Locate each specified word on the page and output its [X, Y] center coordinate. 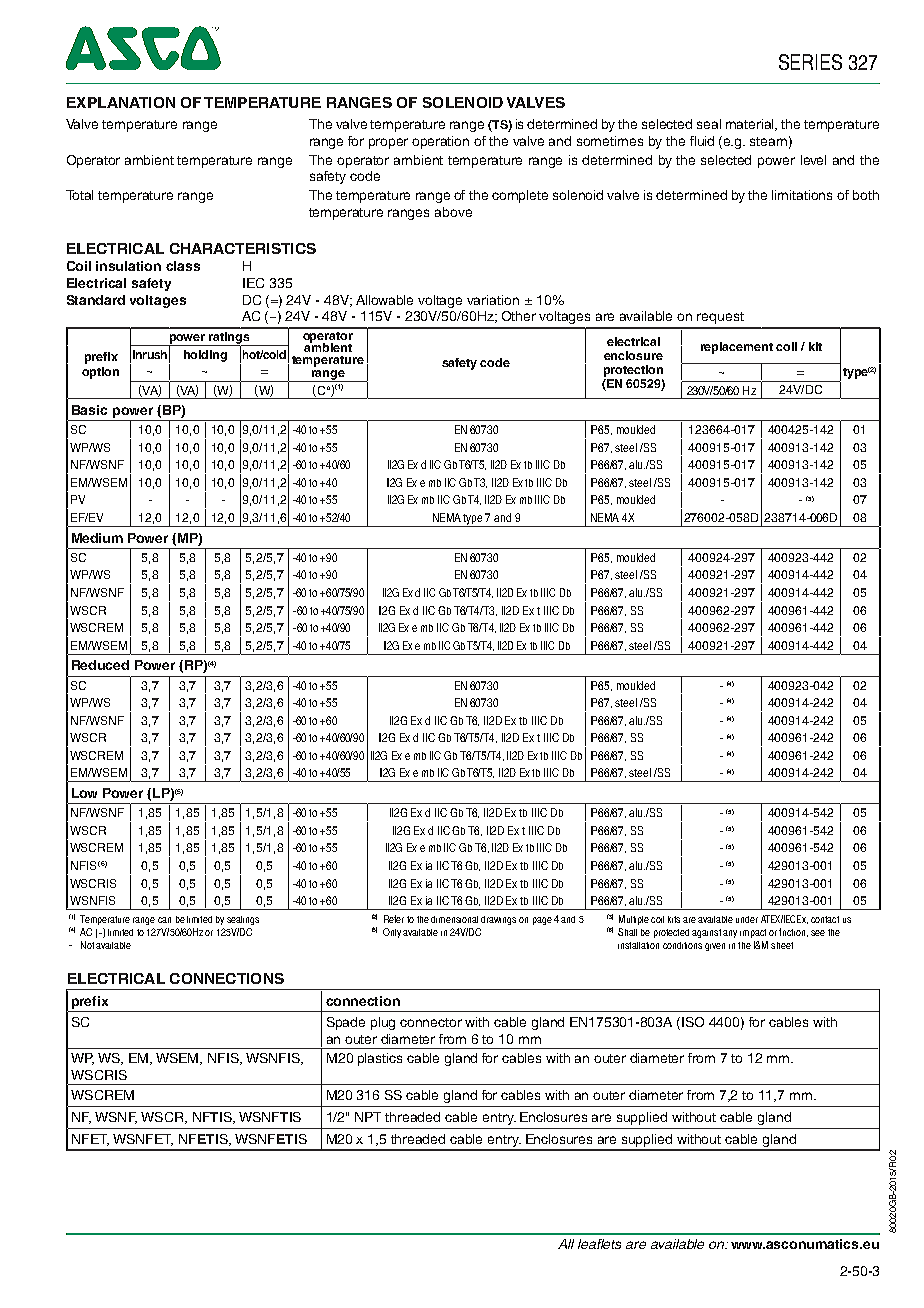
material [751, 125]
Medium [97, 538]
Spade [346, 1023]
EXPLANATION [121, 102]
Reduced [100, 665]
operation [440, 142]
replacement [737, 348]
